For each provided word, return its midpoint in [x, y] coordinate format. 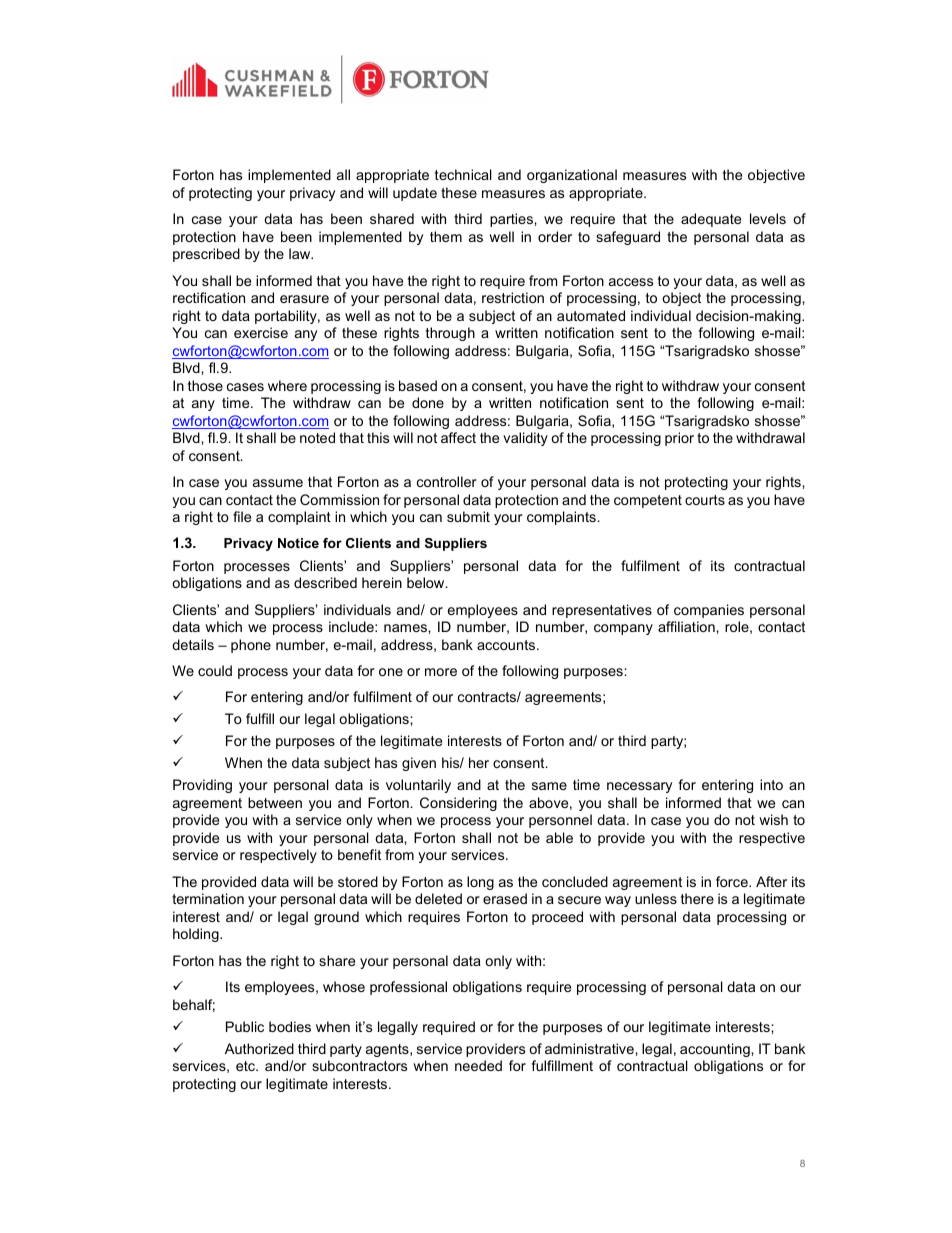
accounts [507, 645]
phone [251, 646]
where [287, 385]
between [275, 802]
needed [478, 1065]
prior [679, 439]
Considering [458, 804]
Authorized [259, 1048]
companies [709, 611]
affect [458, 437]
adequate [711, 220]
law [301, 253]
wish [773, 819]
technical [463, 174]
